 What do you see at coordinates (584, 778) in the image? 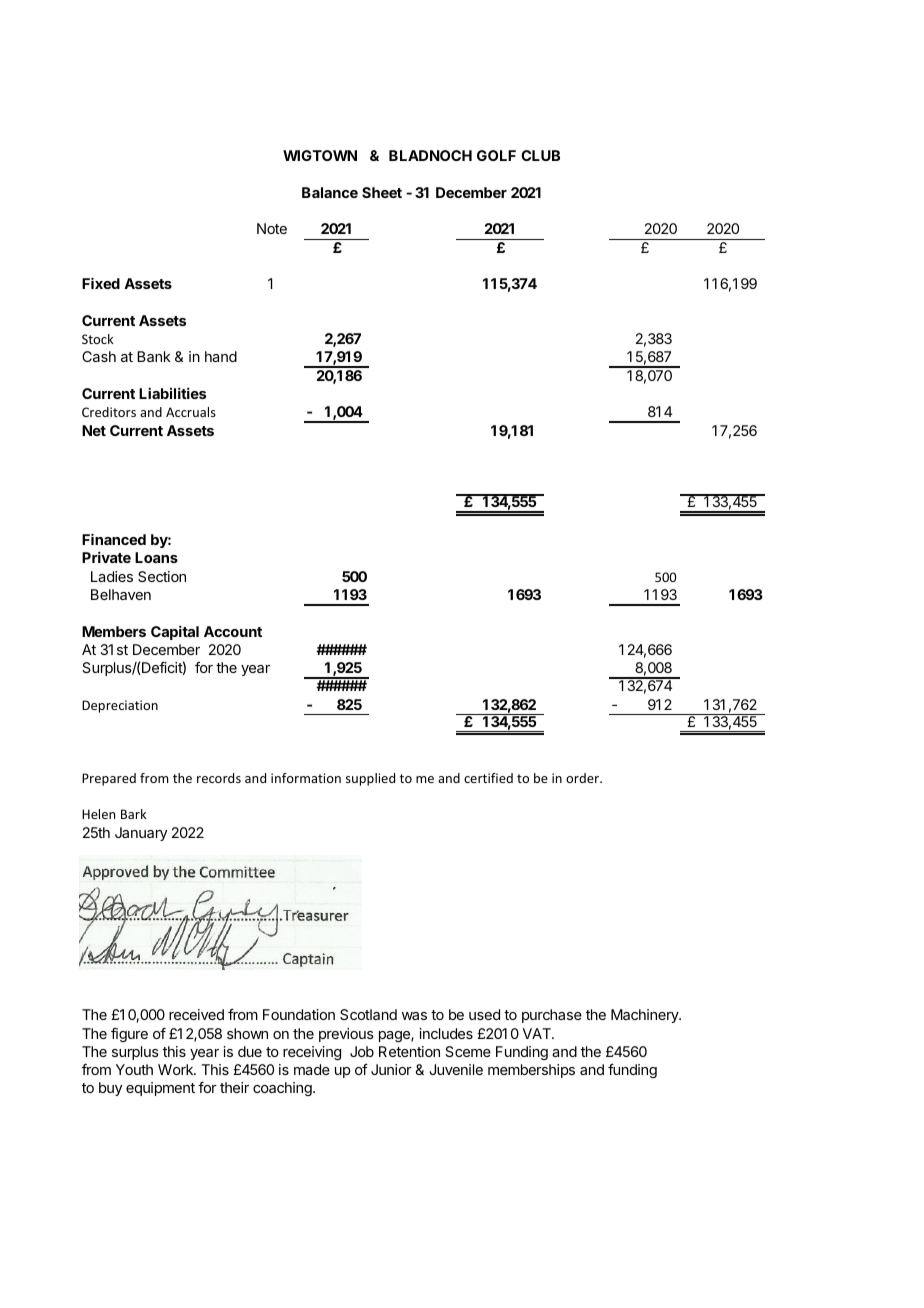
I see `order` at bounding box center [584, 778].
